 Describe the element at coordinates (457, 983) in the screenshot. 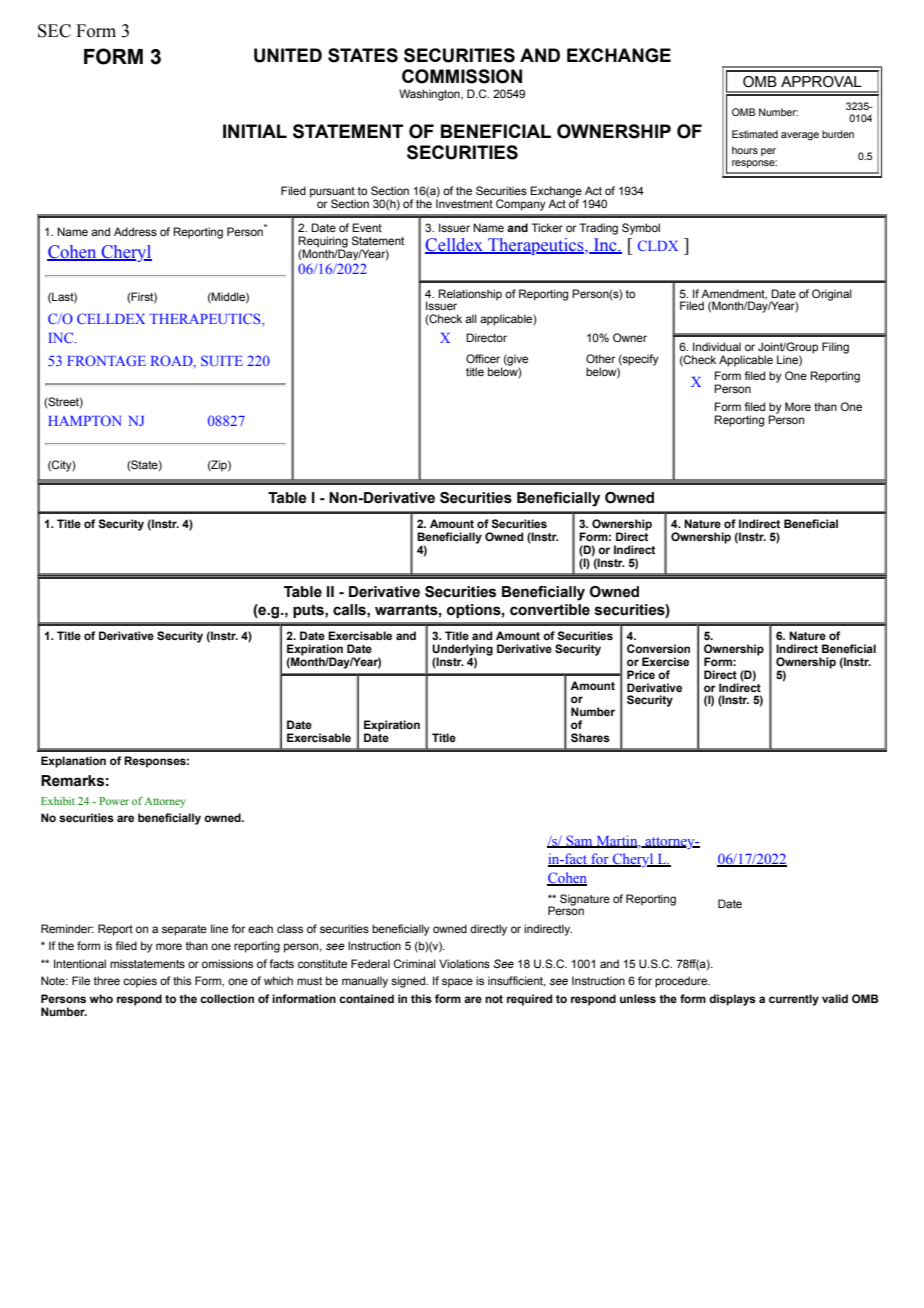

I see `space` at that location.
